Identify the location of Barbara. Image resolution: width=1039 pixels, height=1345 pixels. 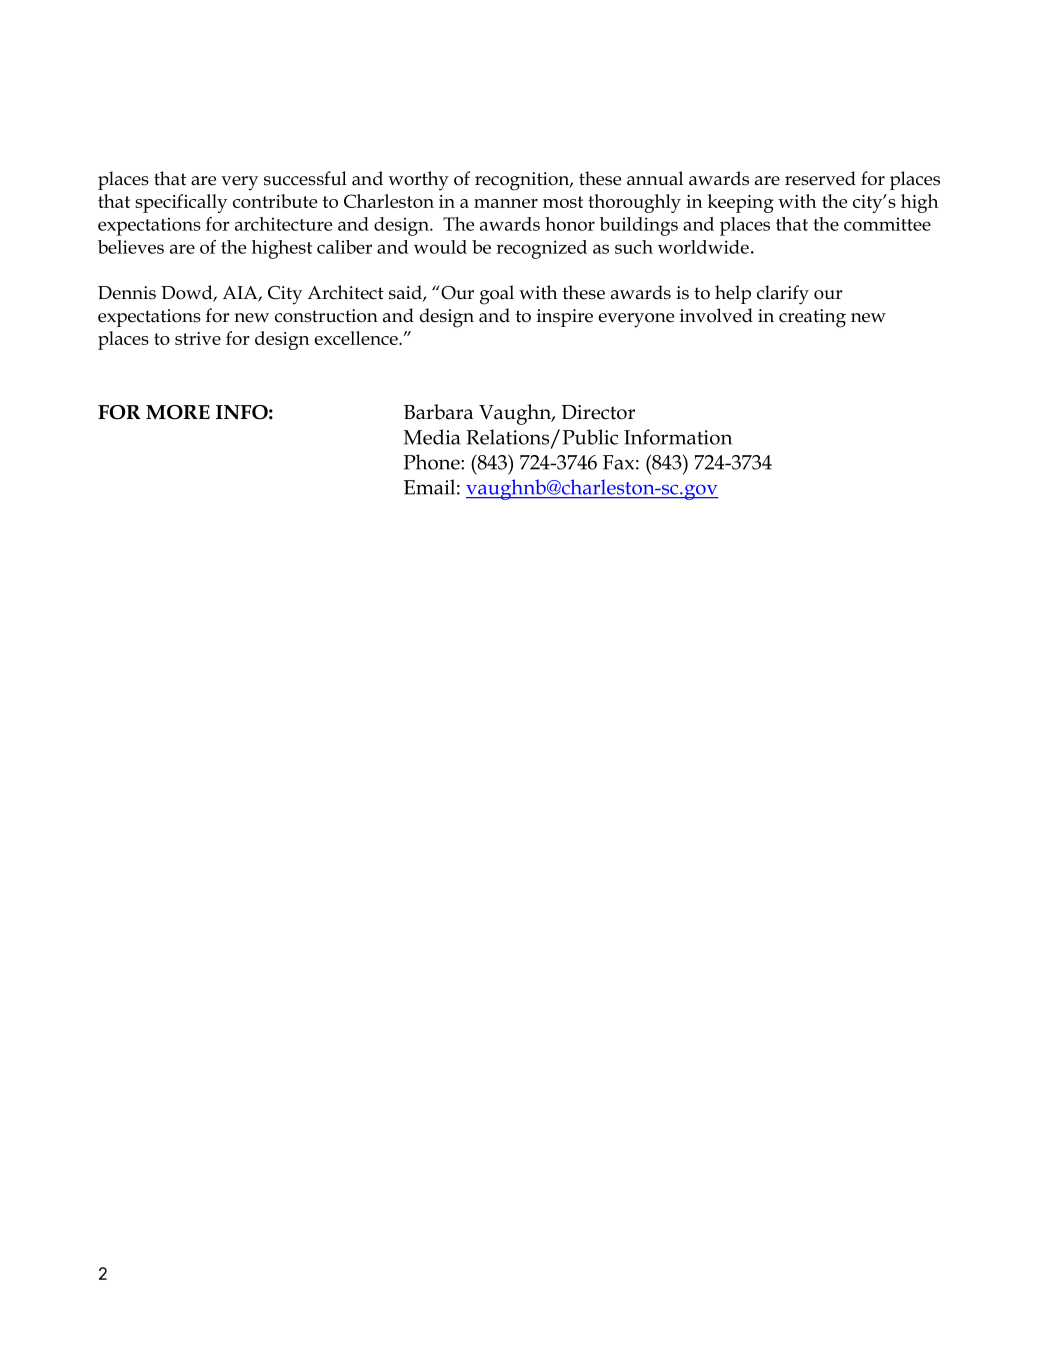
(438, 412).
